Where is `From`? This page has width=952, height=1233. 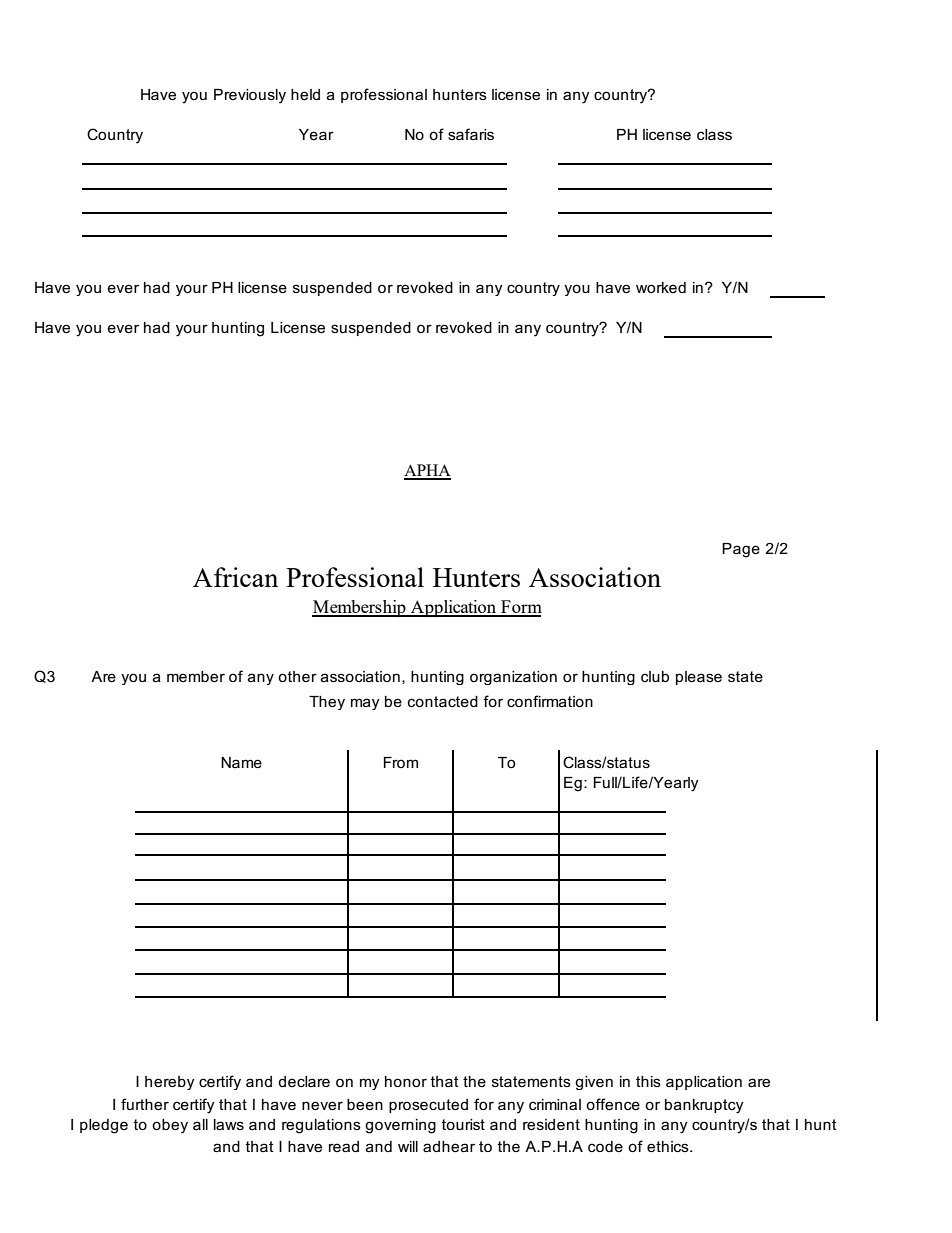 From is located at coordinates (401, 762).
